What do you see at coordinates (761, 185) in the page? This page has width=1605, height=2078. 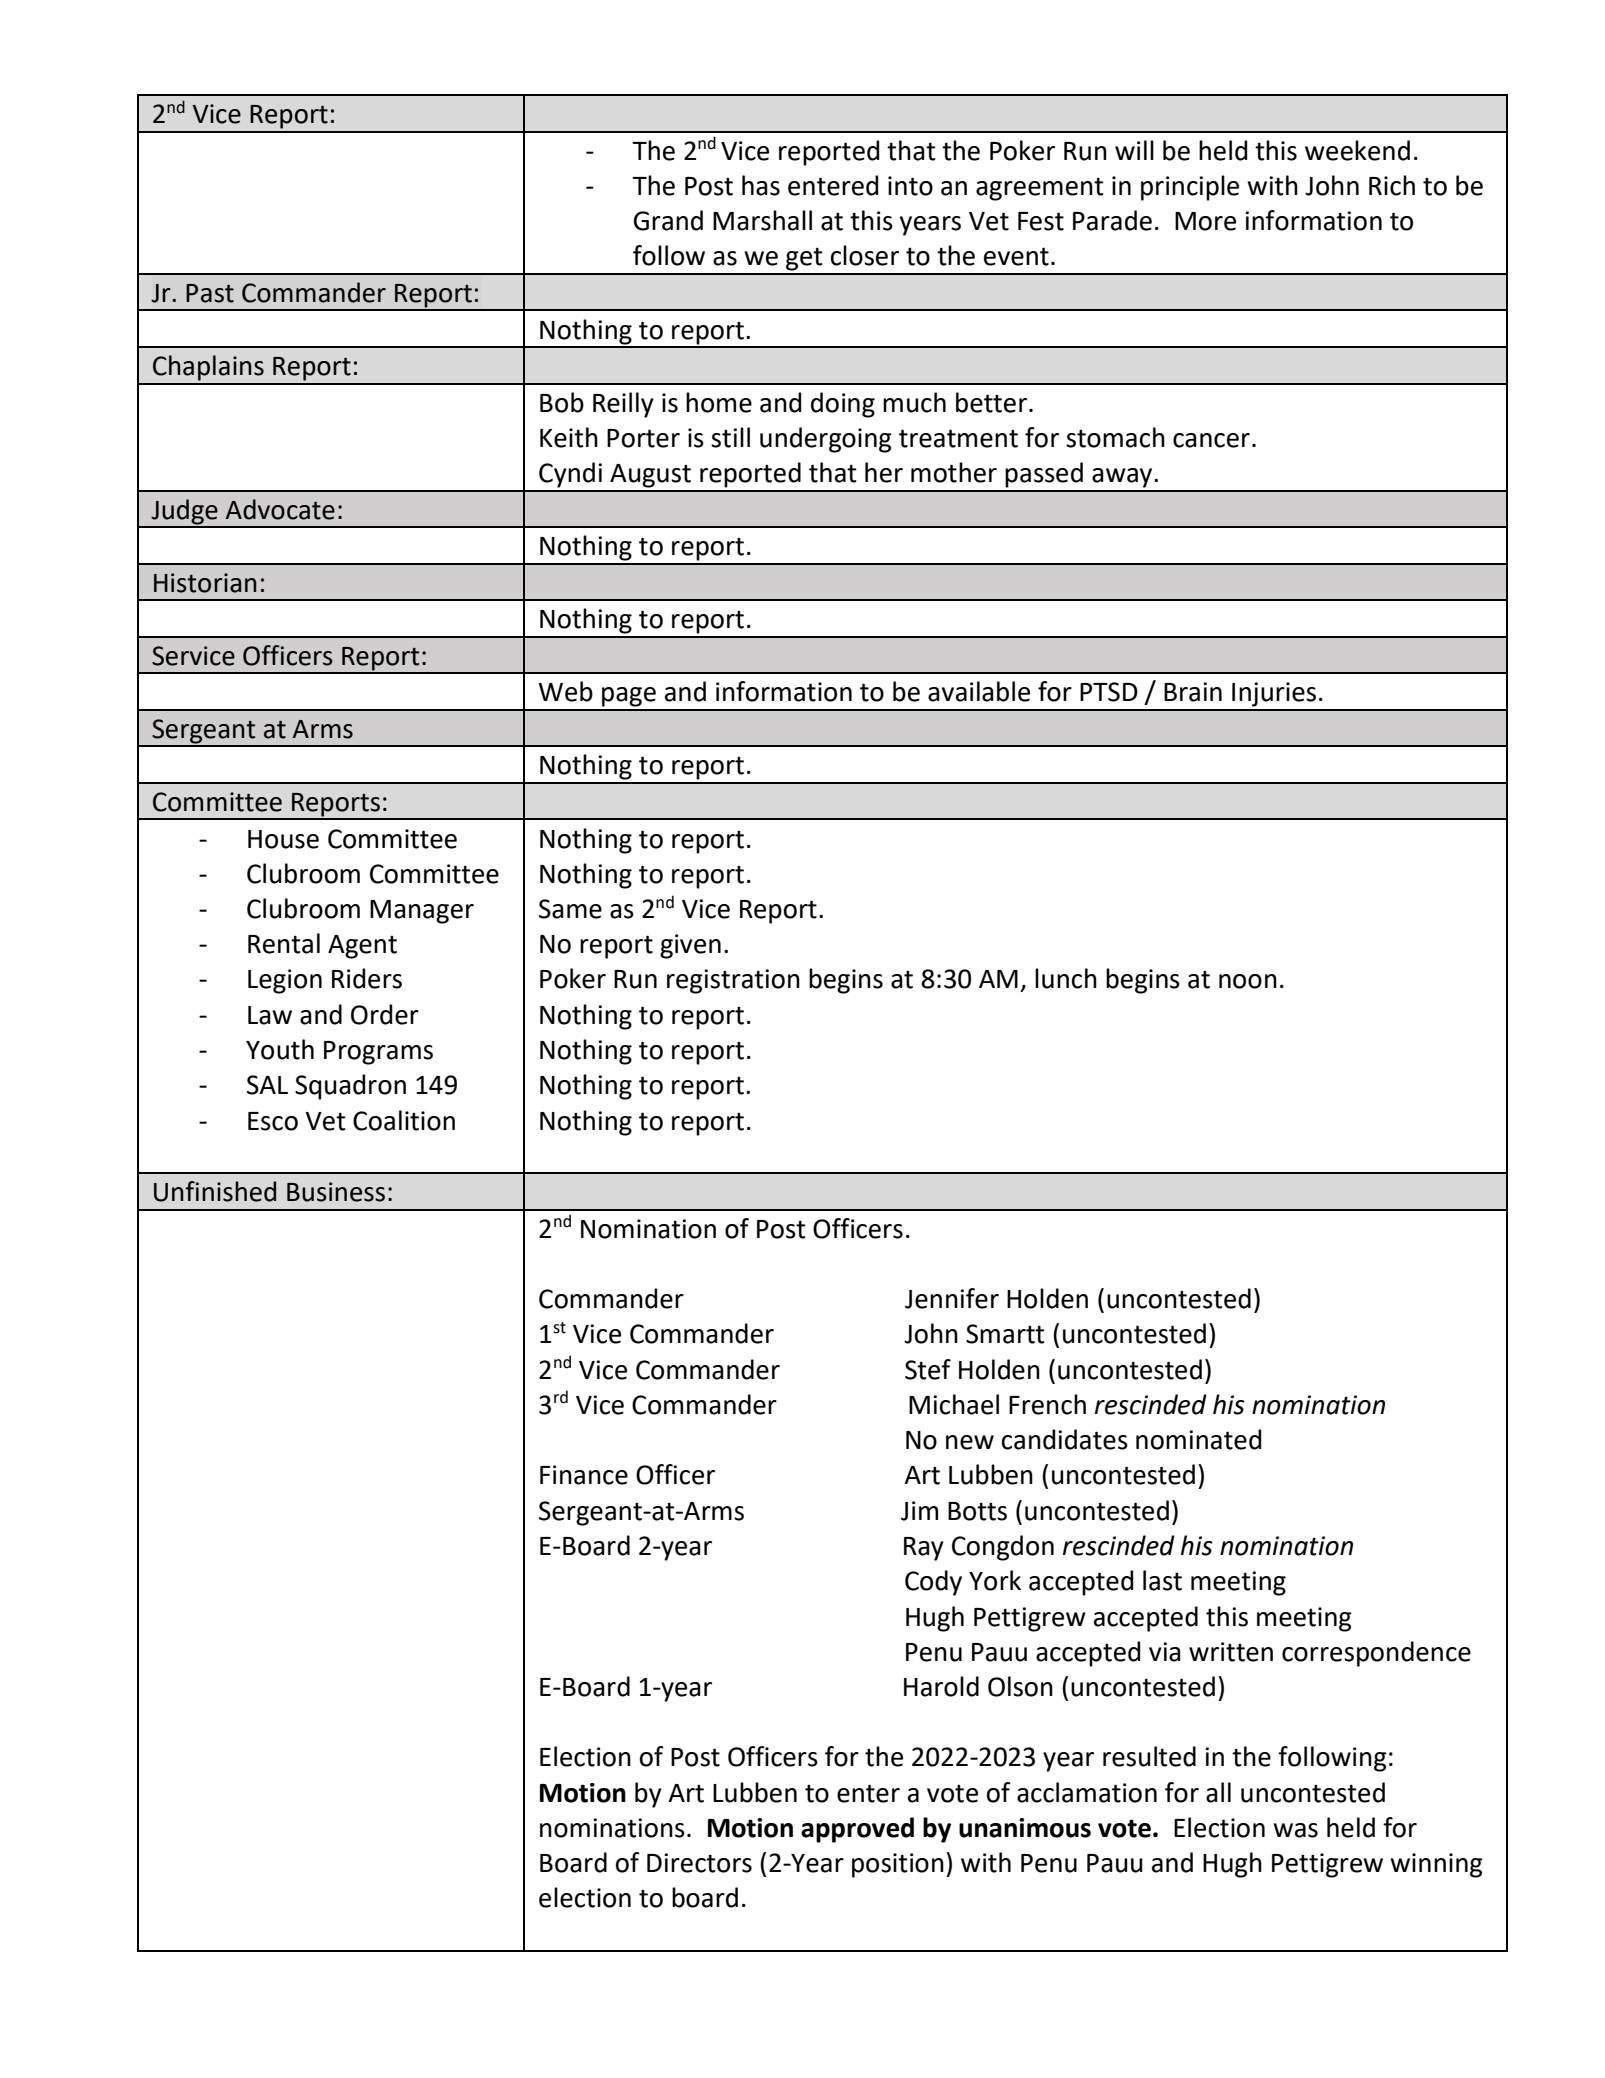 I see `has` at bounding box center [761, 185].
